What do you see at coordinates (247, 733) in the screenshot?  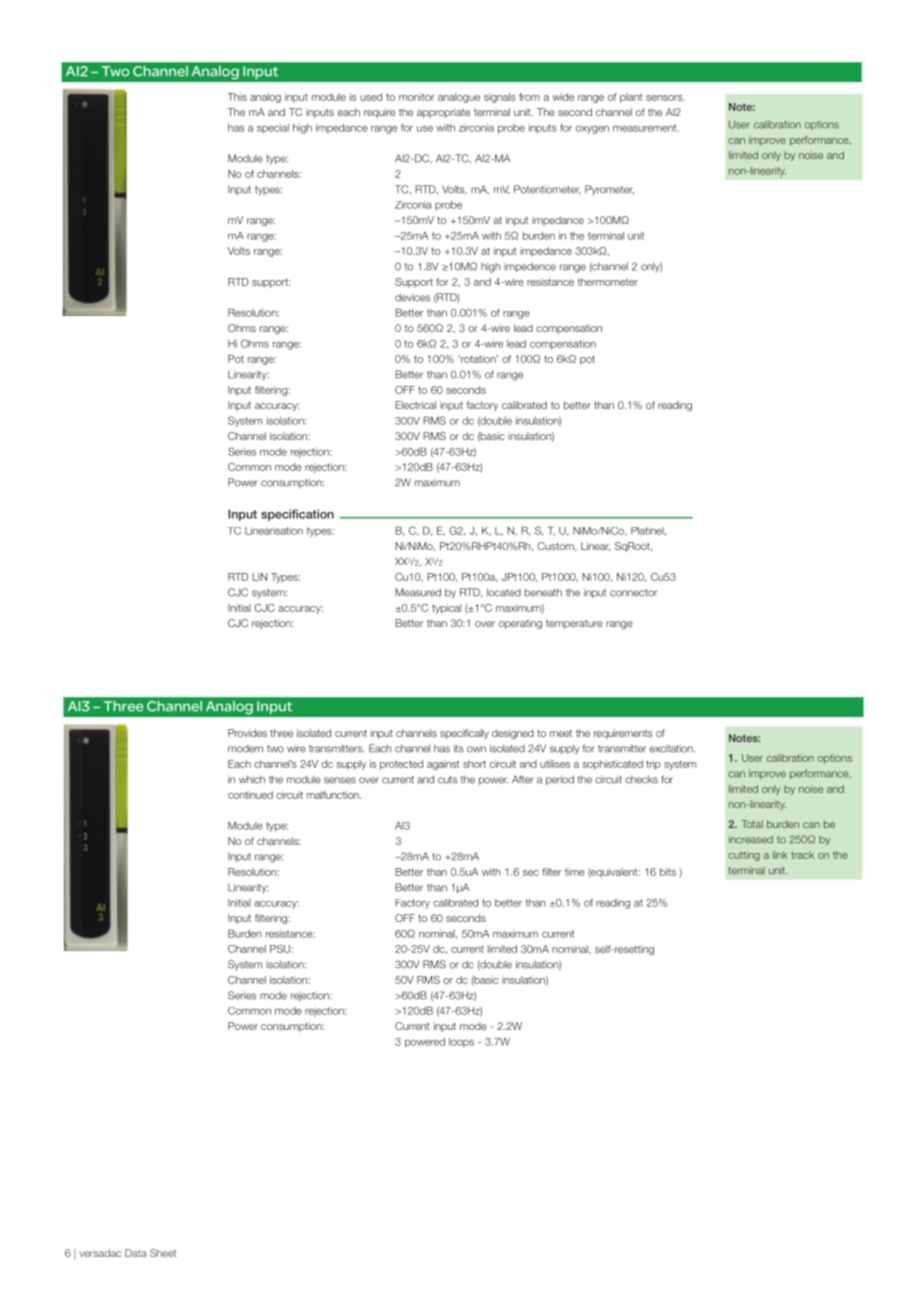 I see `Provides` at bounding box center [247, 733].
